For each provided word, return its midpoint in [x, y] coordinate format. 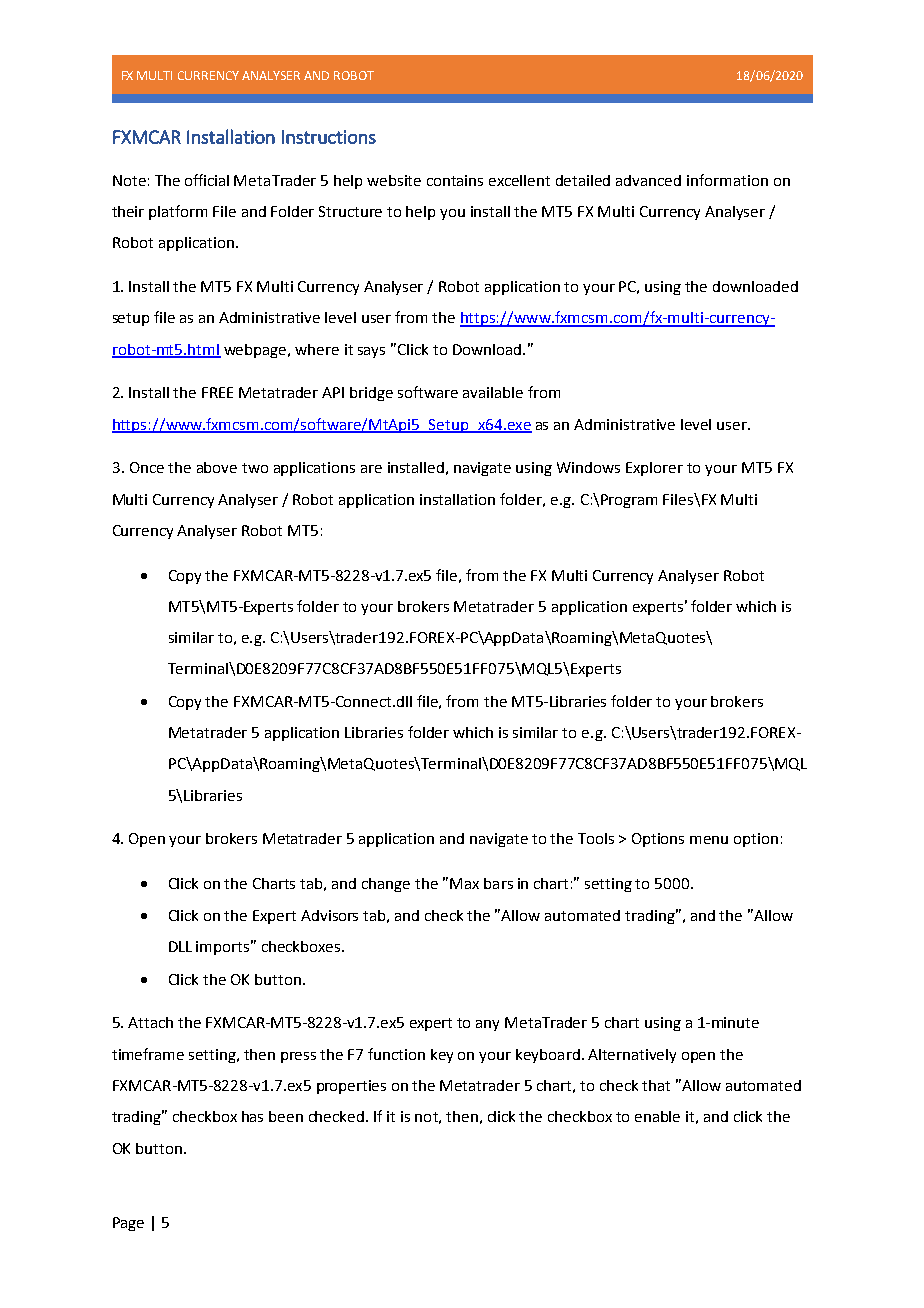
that [656, 1085]
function [396, 1054]
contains [455, 180]
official [207, 180]
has [252, 1116]
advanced [648, 180]
